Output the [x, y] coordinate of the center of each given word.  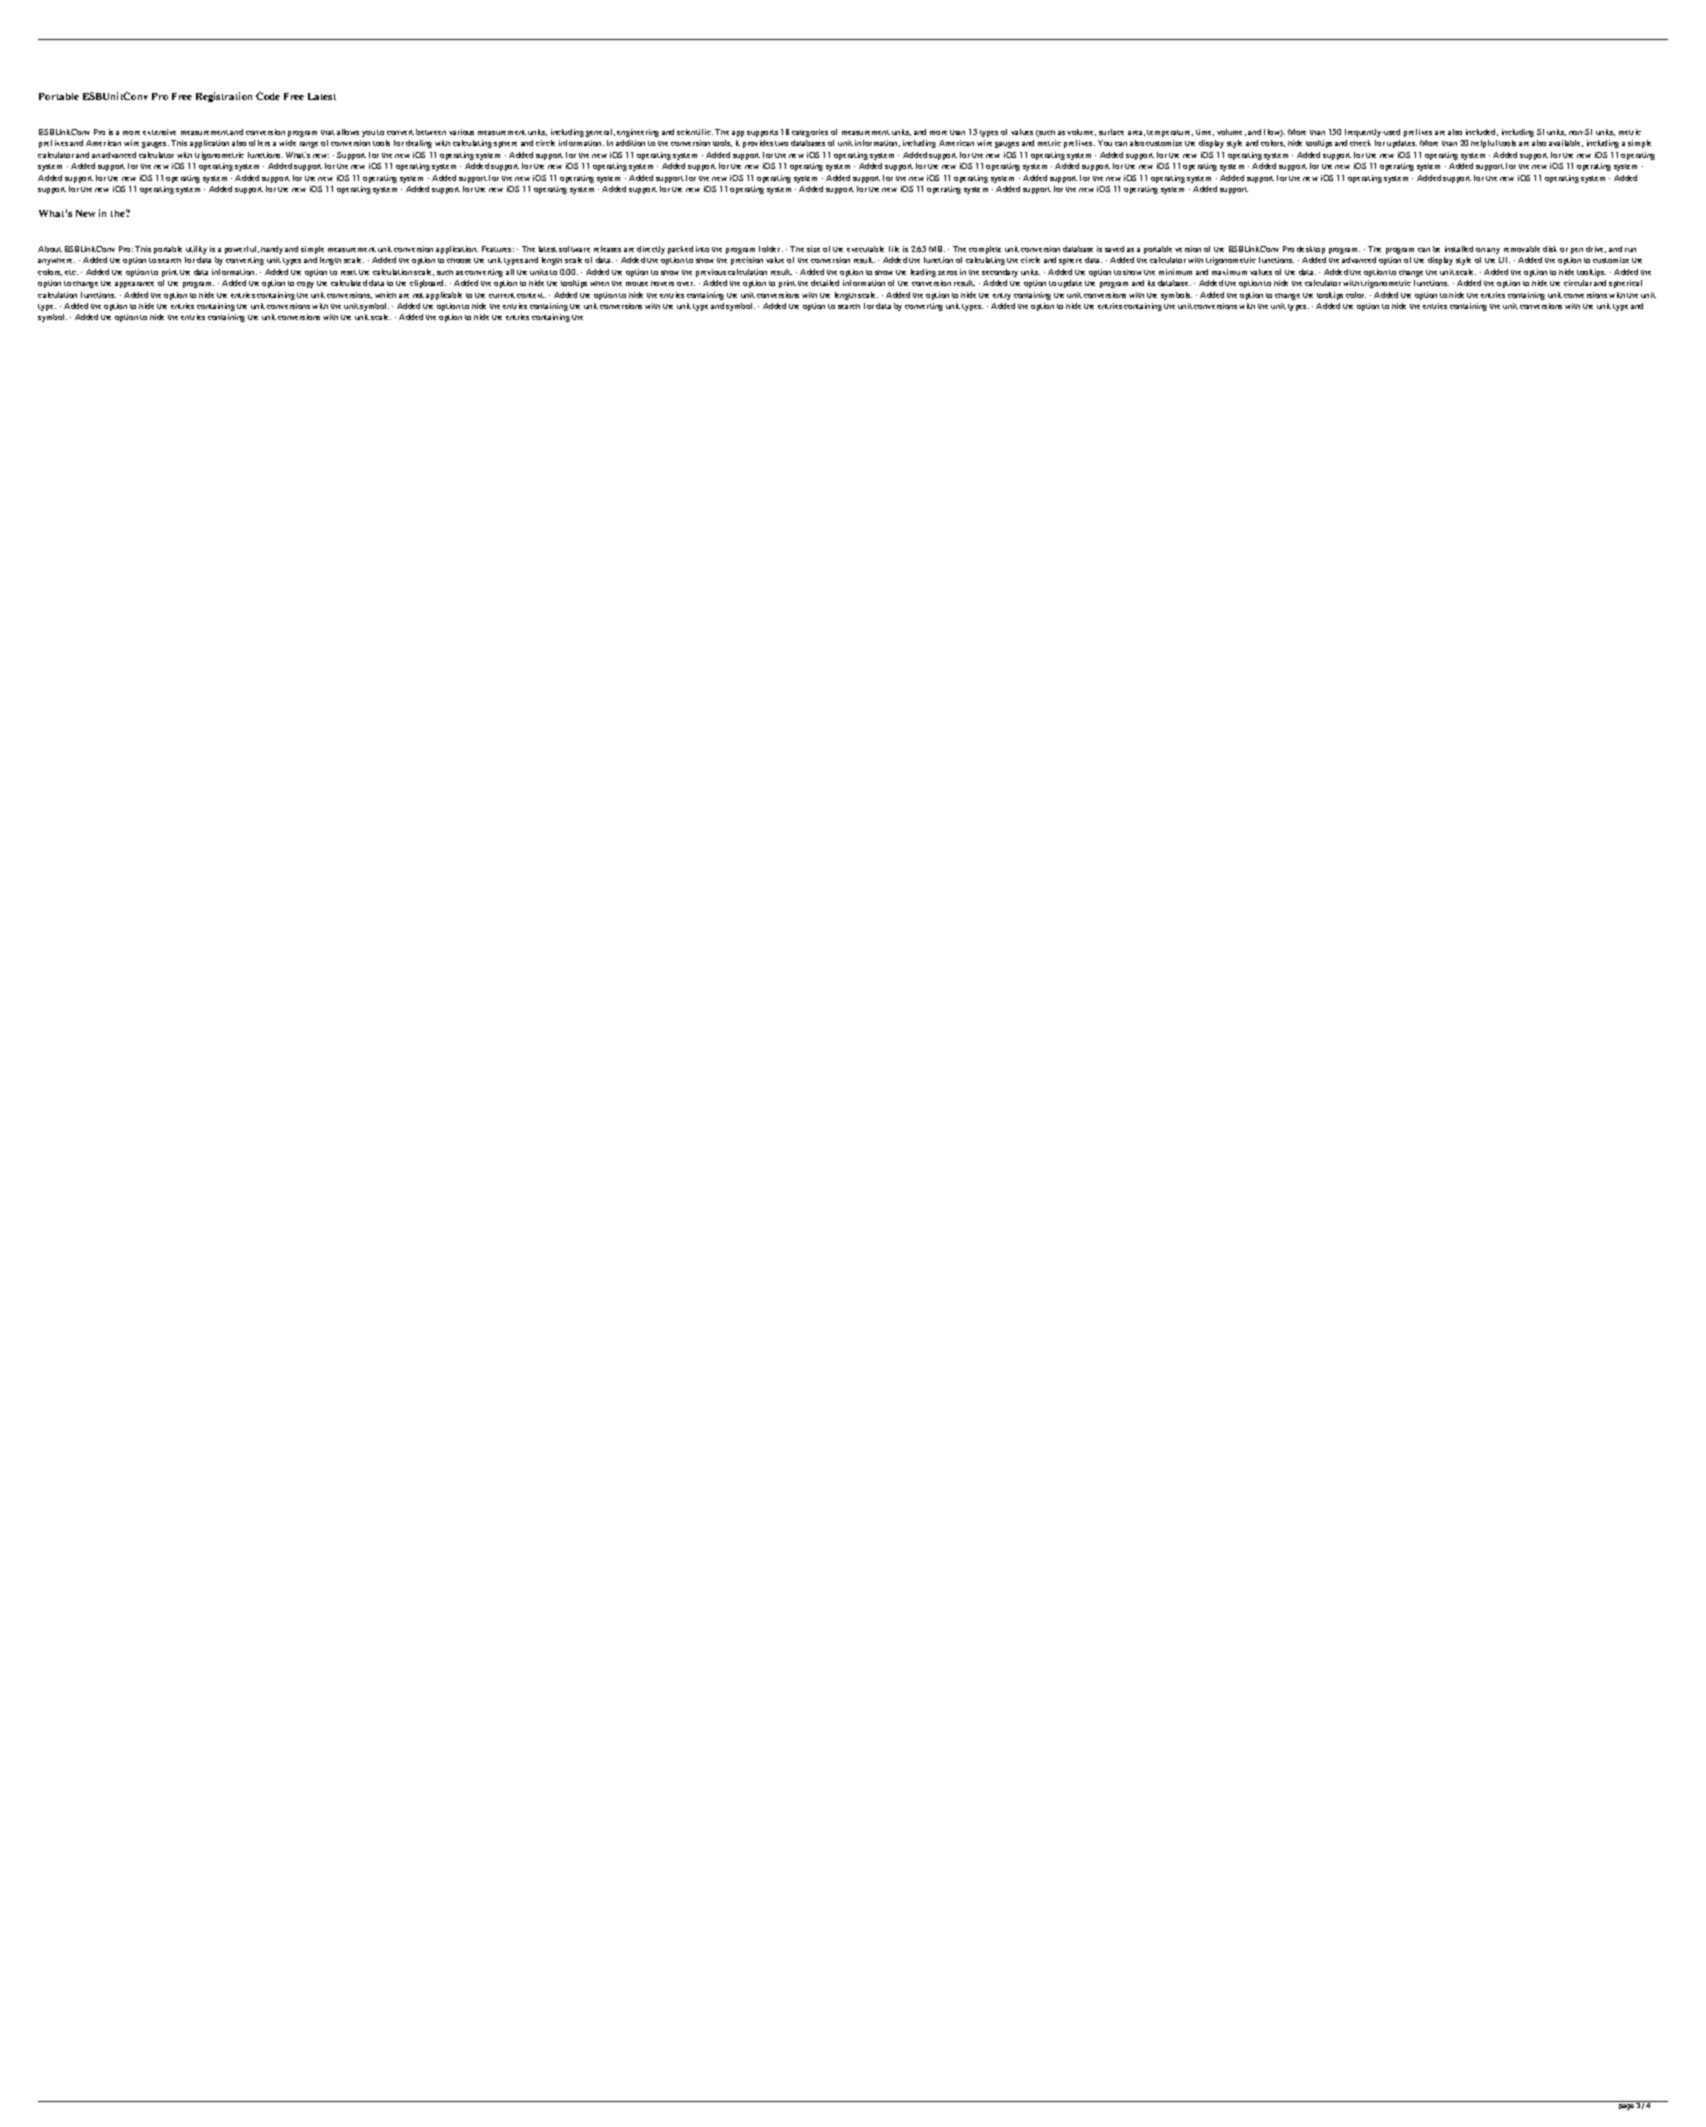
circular [1578, 283]
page [1626, 2107]
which [385, 295]
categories [810, 133]
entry [1002, 296]
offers [259, 143]
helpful [1484, 144]
